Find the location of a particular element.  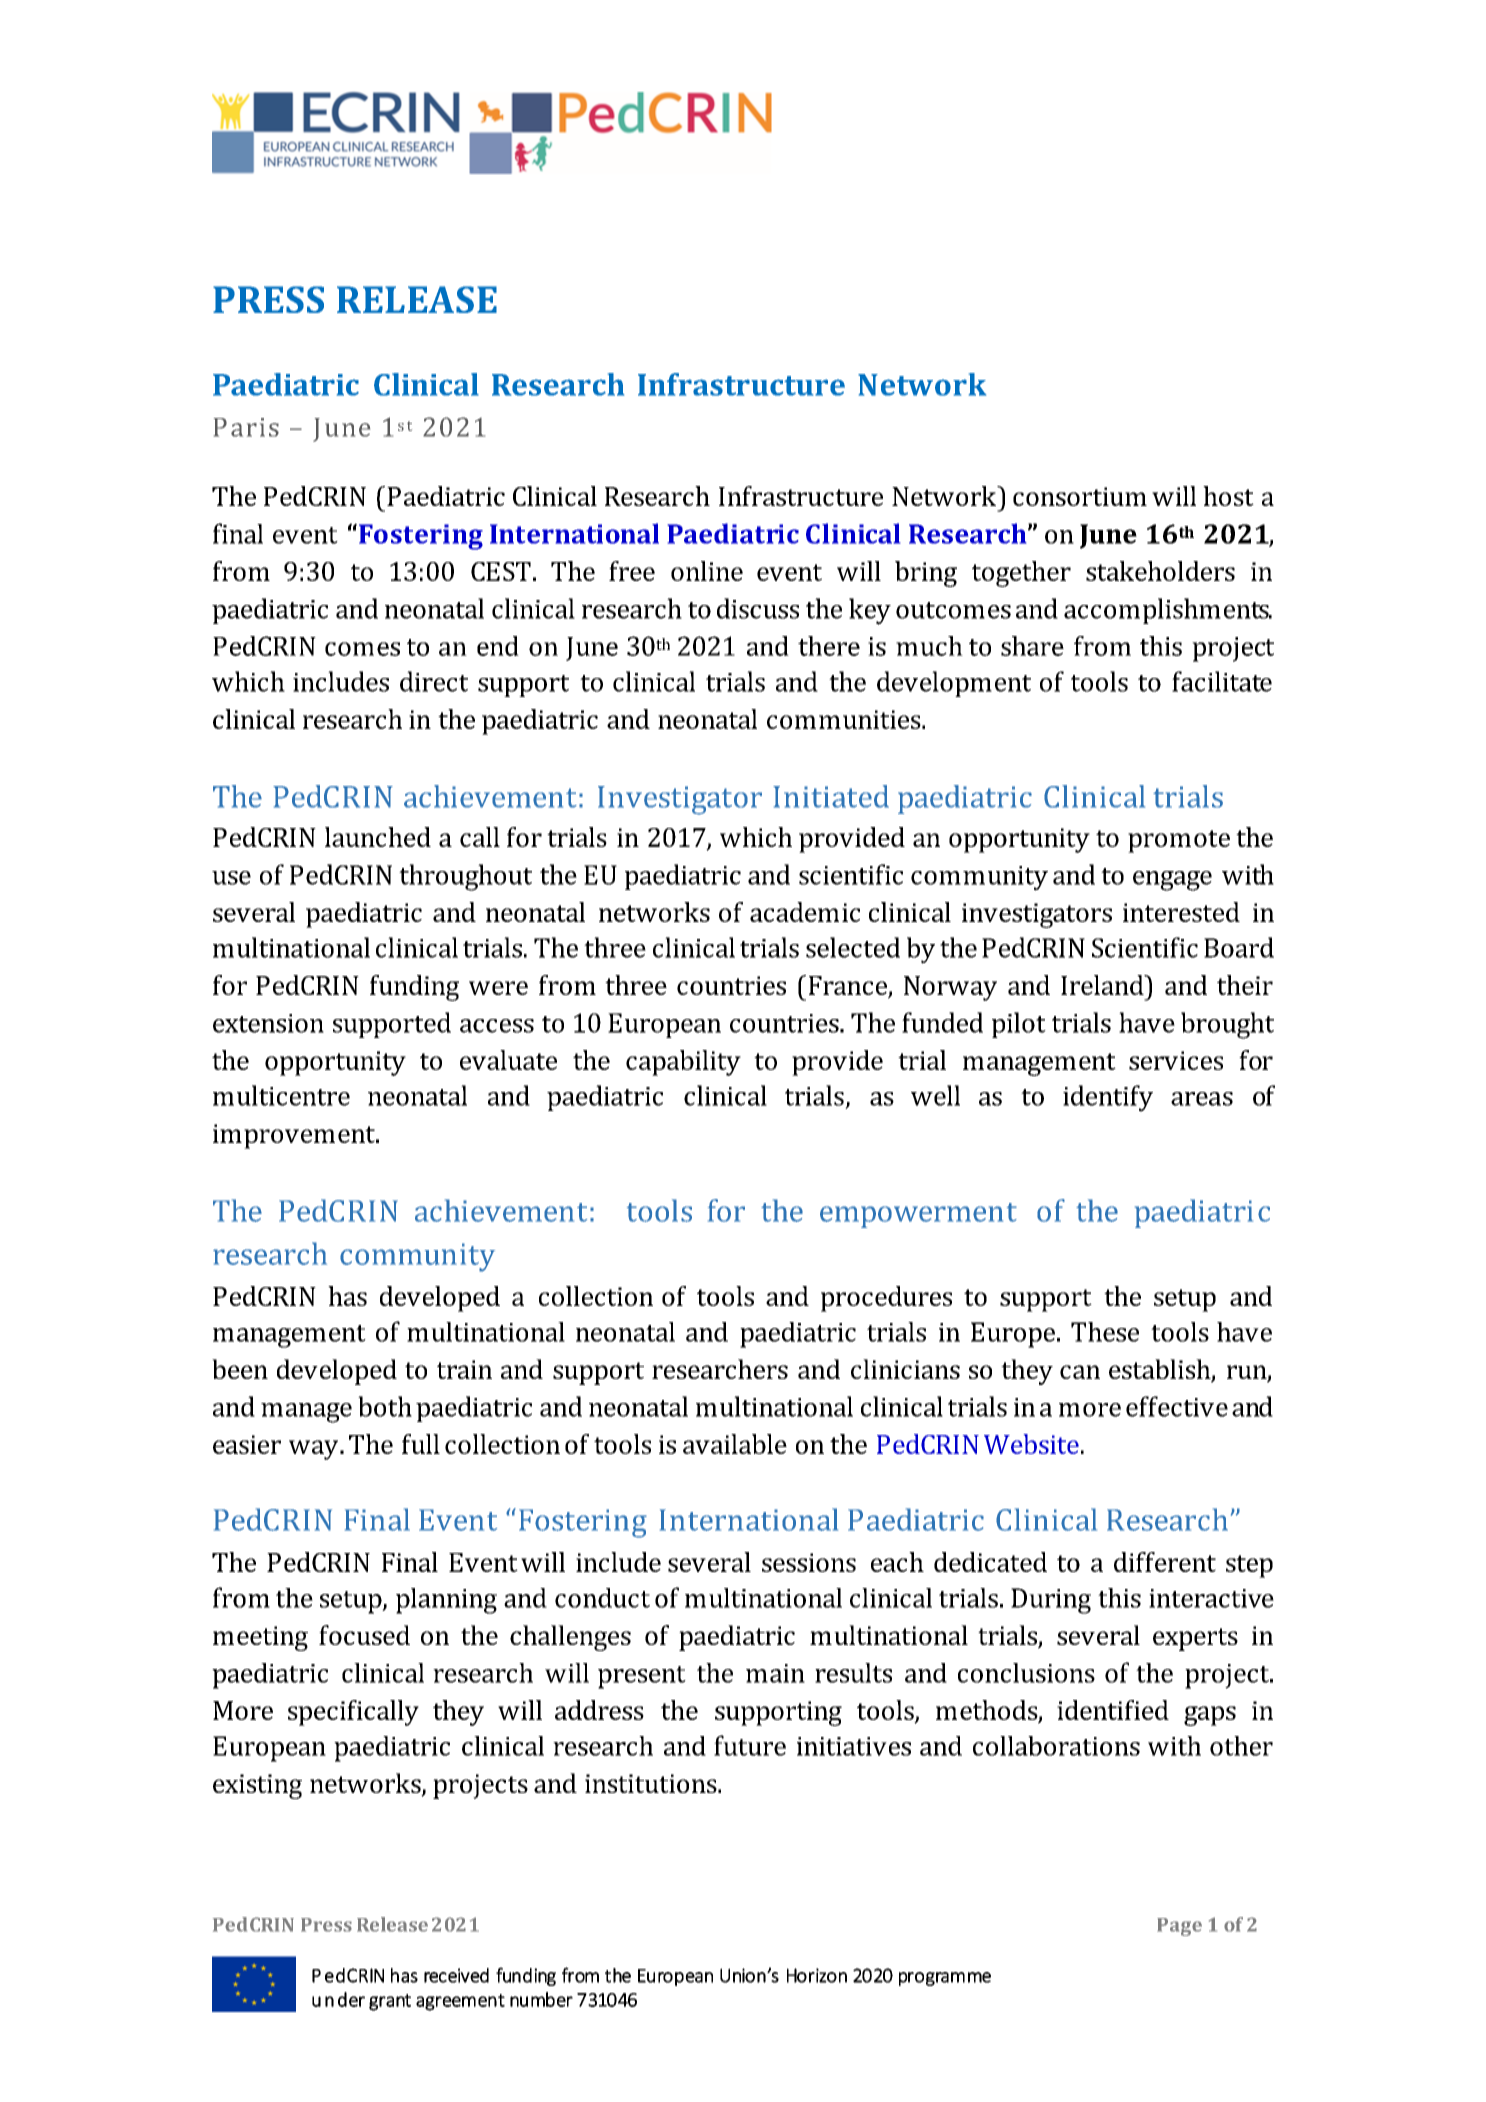

online is located at coordinates (707, 571).
